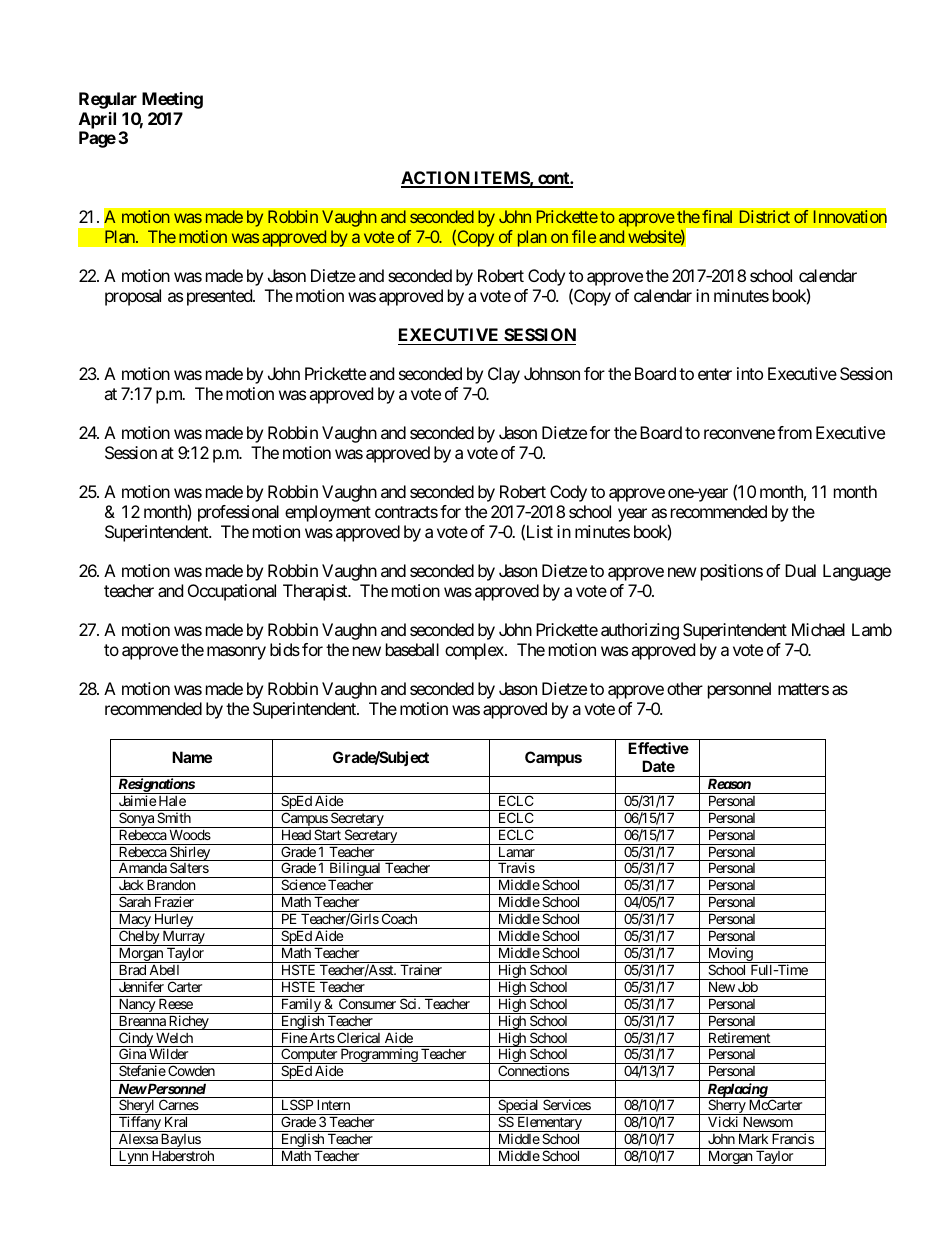 Image resolution: width=952 pixels, height=1233 pixels. What do you see at coordinates (658, 748) in the document?
I see `Effective` at bounding box center [658, 748].
